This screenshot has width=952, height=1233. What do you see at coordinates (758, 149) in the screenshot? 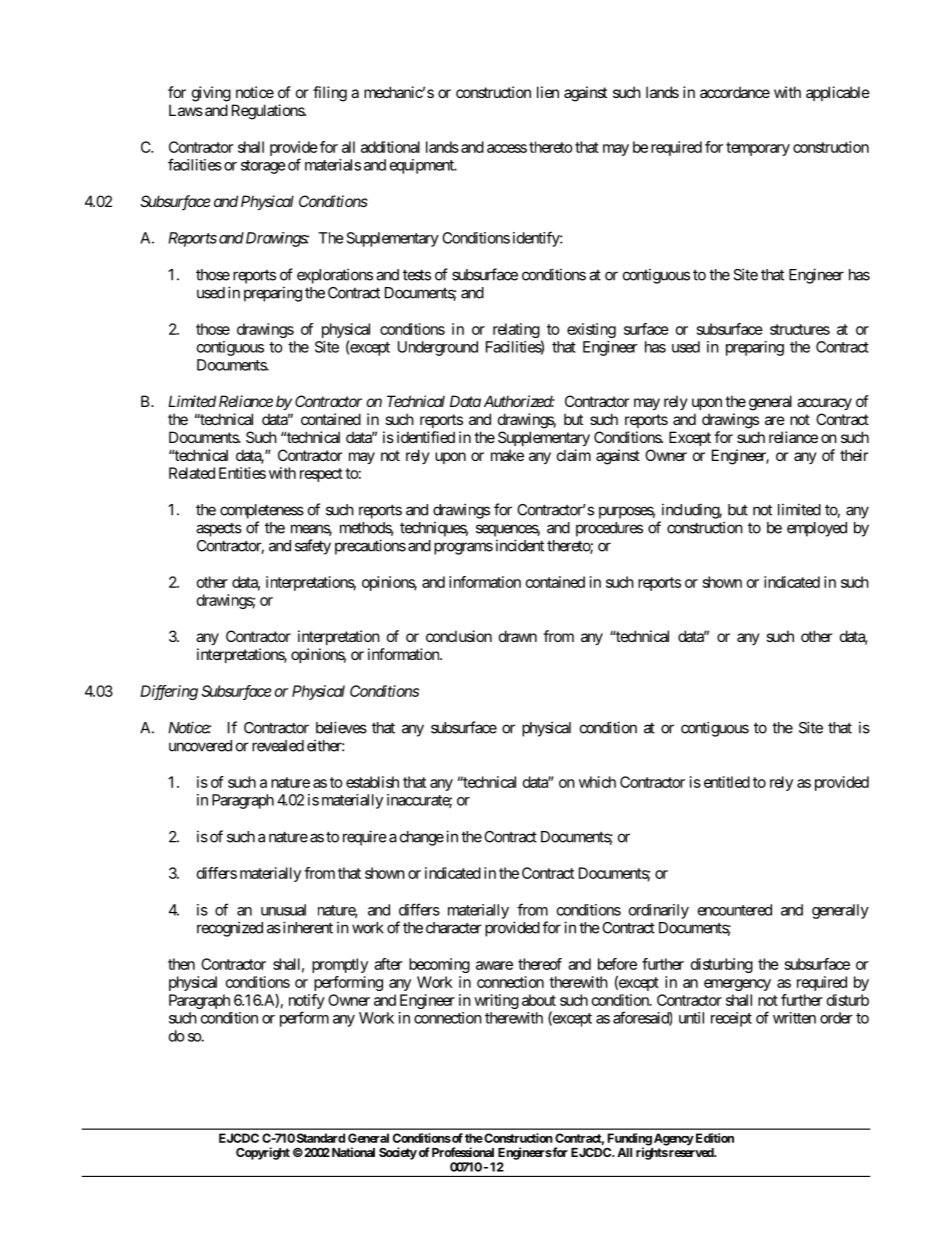
I see `temporary` at bounding box center [758, 149].
